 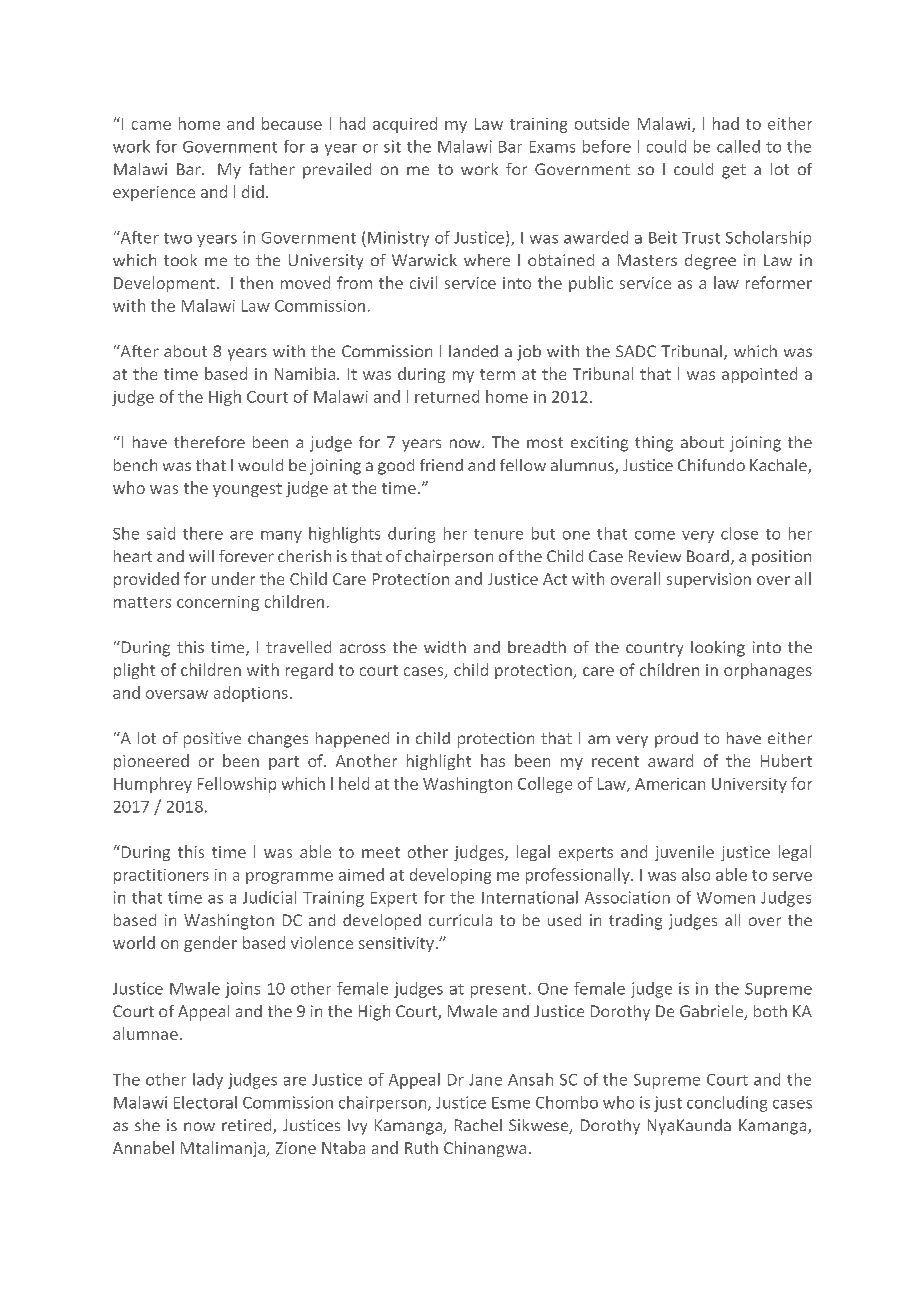 What do you see at coordinates (738, 146) in the document?
I see `called` at bounding box center [738, 146].
